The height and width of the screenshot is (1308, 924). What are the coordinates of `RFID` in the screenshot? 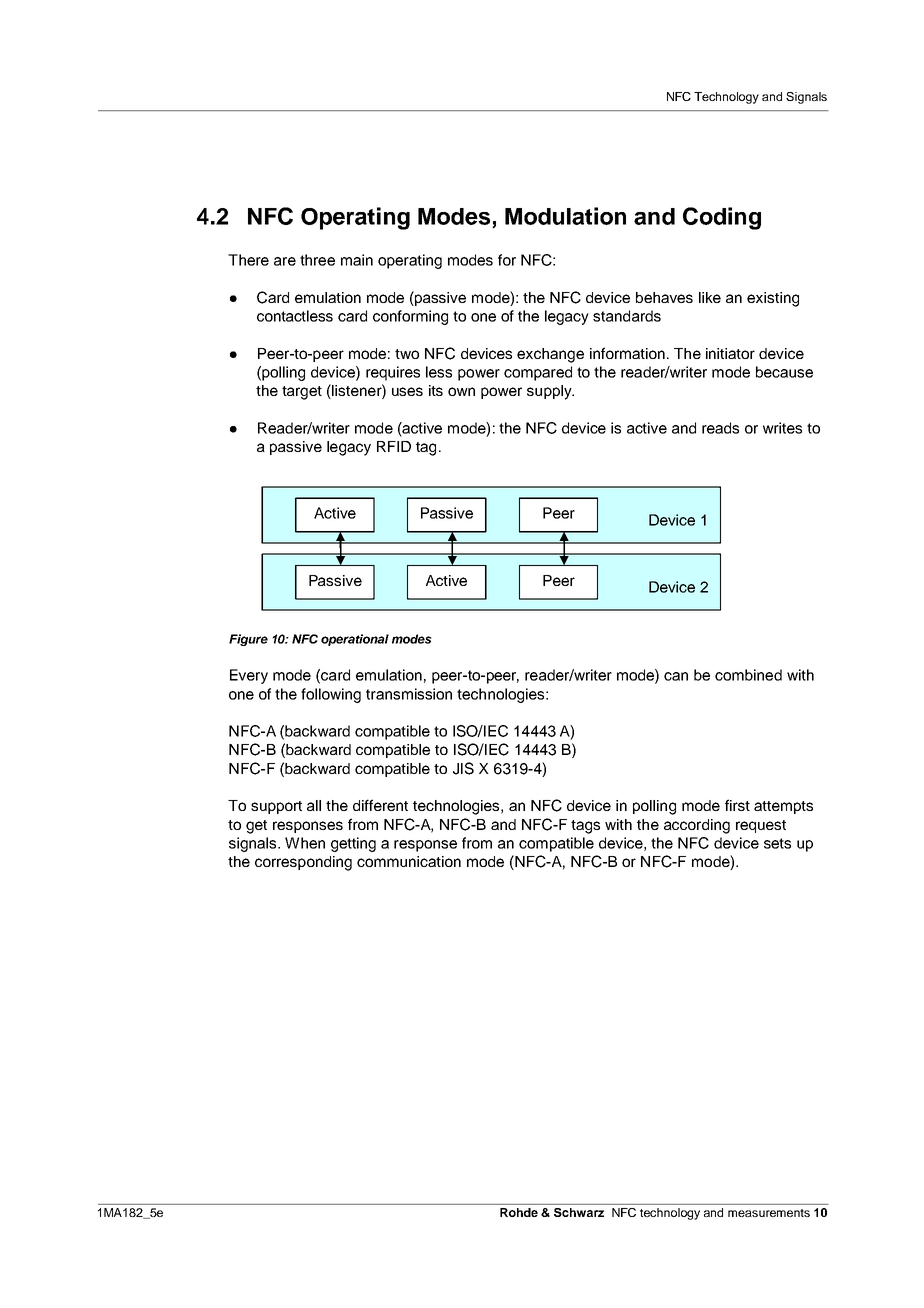 It's located at (394, 446).
